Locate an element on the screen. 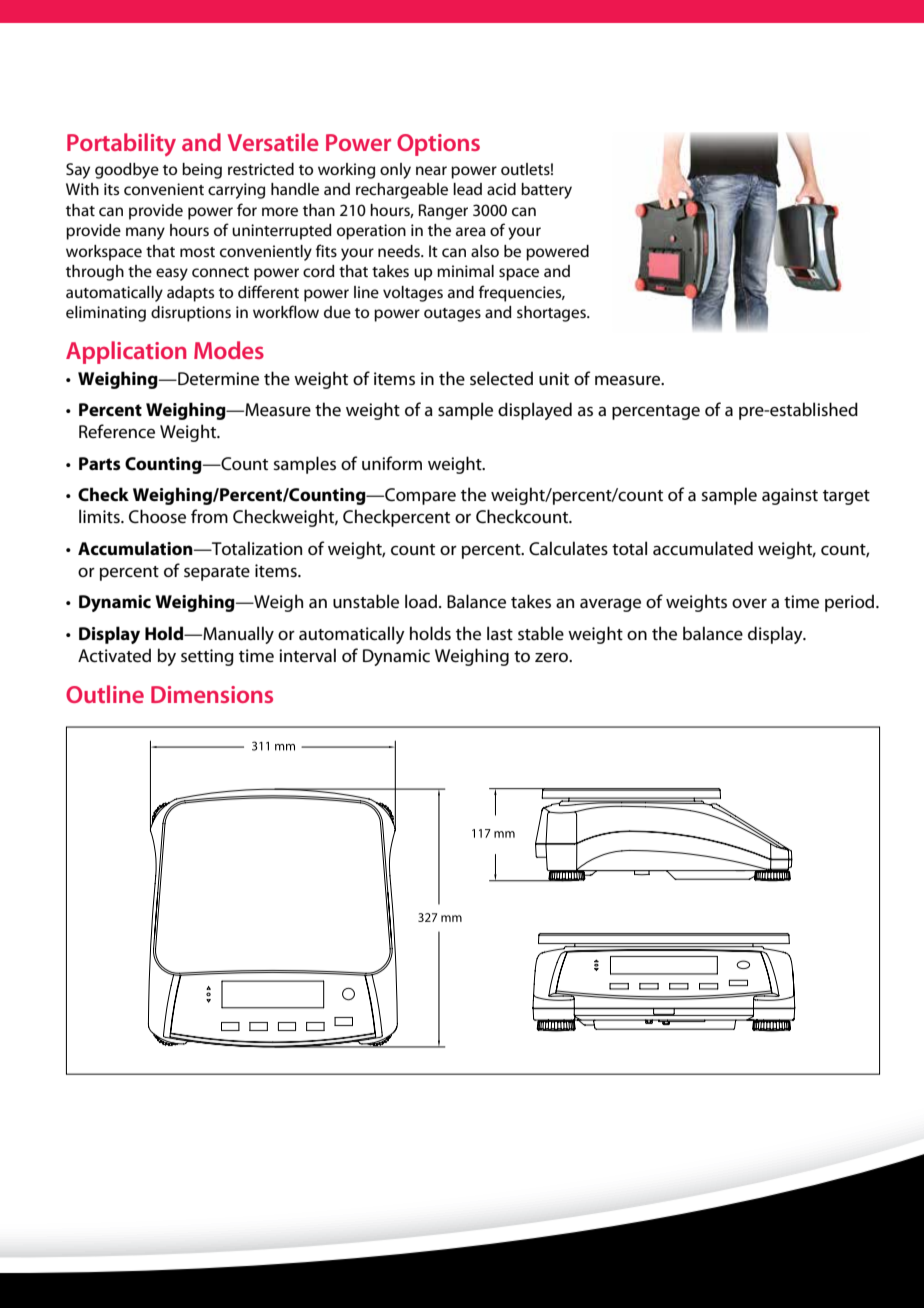 The width and height of the screenshot is (924, 1308). Options is located at coordinates (438, 145).
